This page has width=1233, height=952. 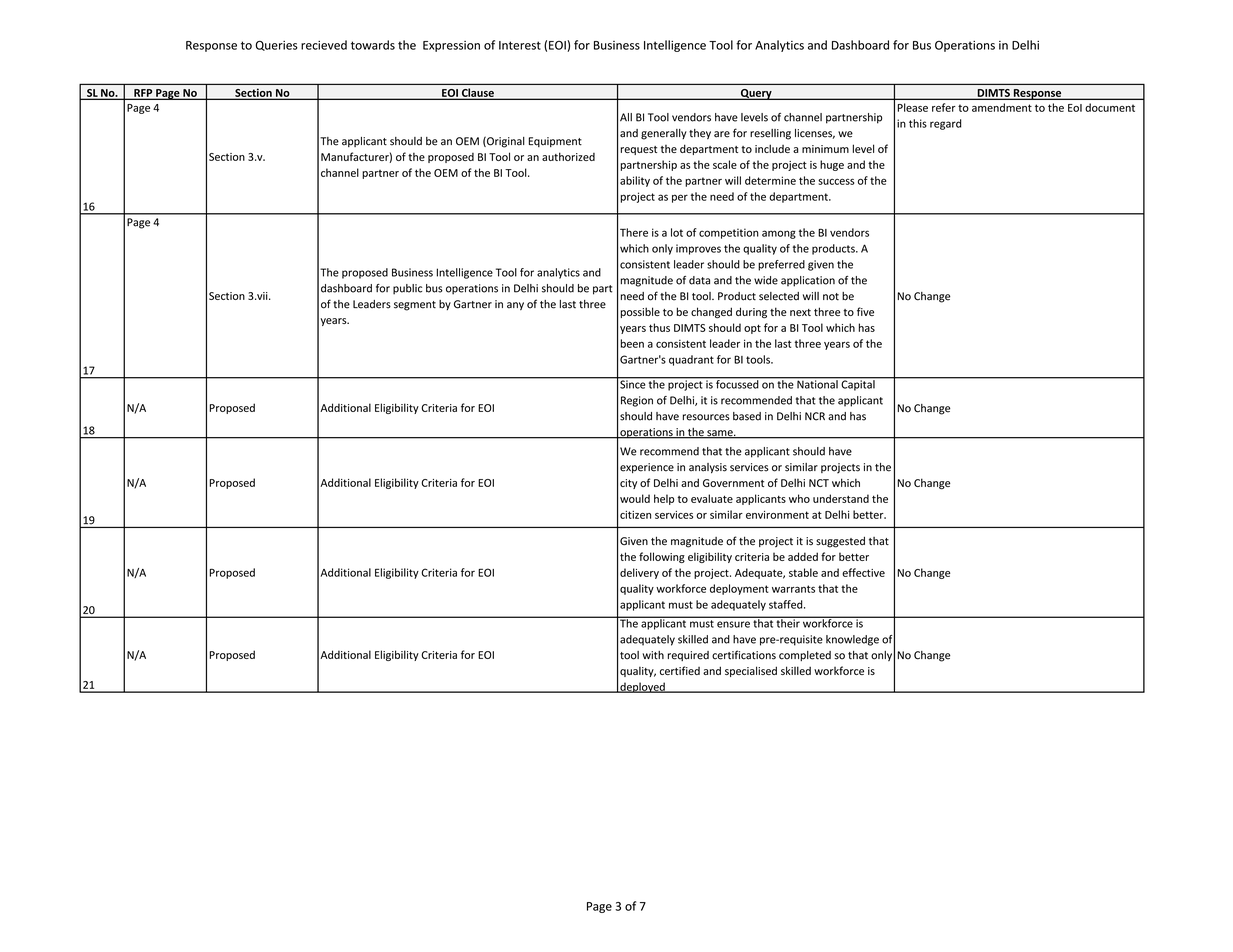 I want to click on Capital, so click(x=858, y=384).
